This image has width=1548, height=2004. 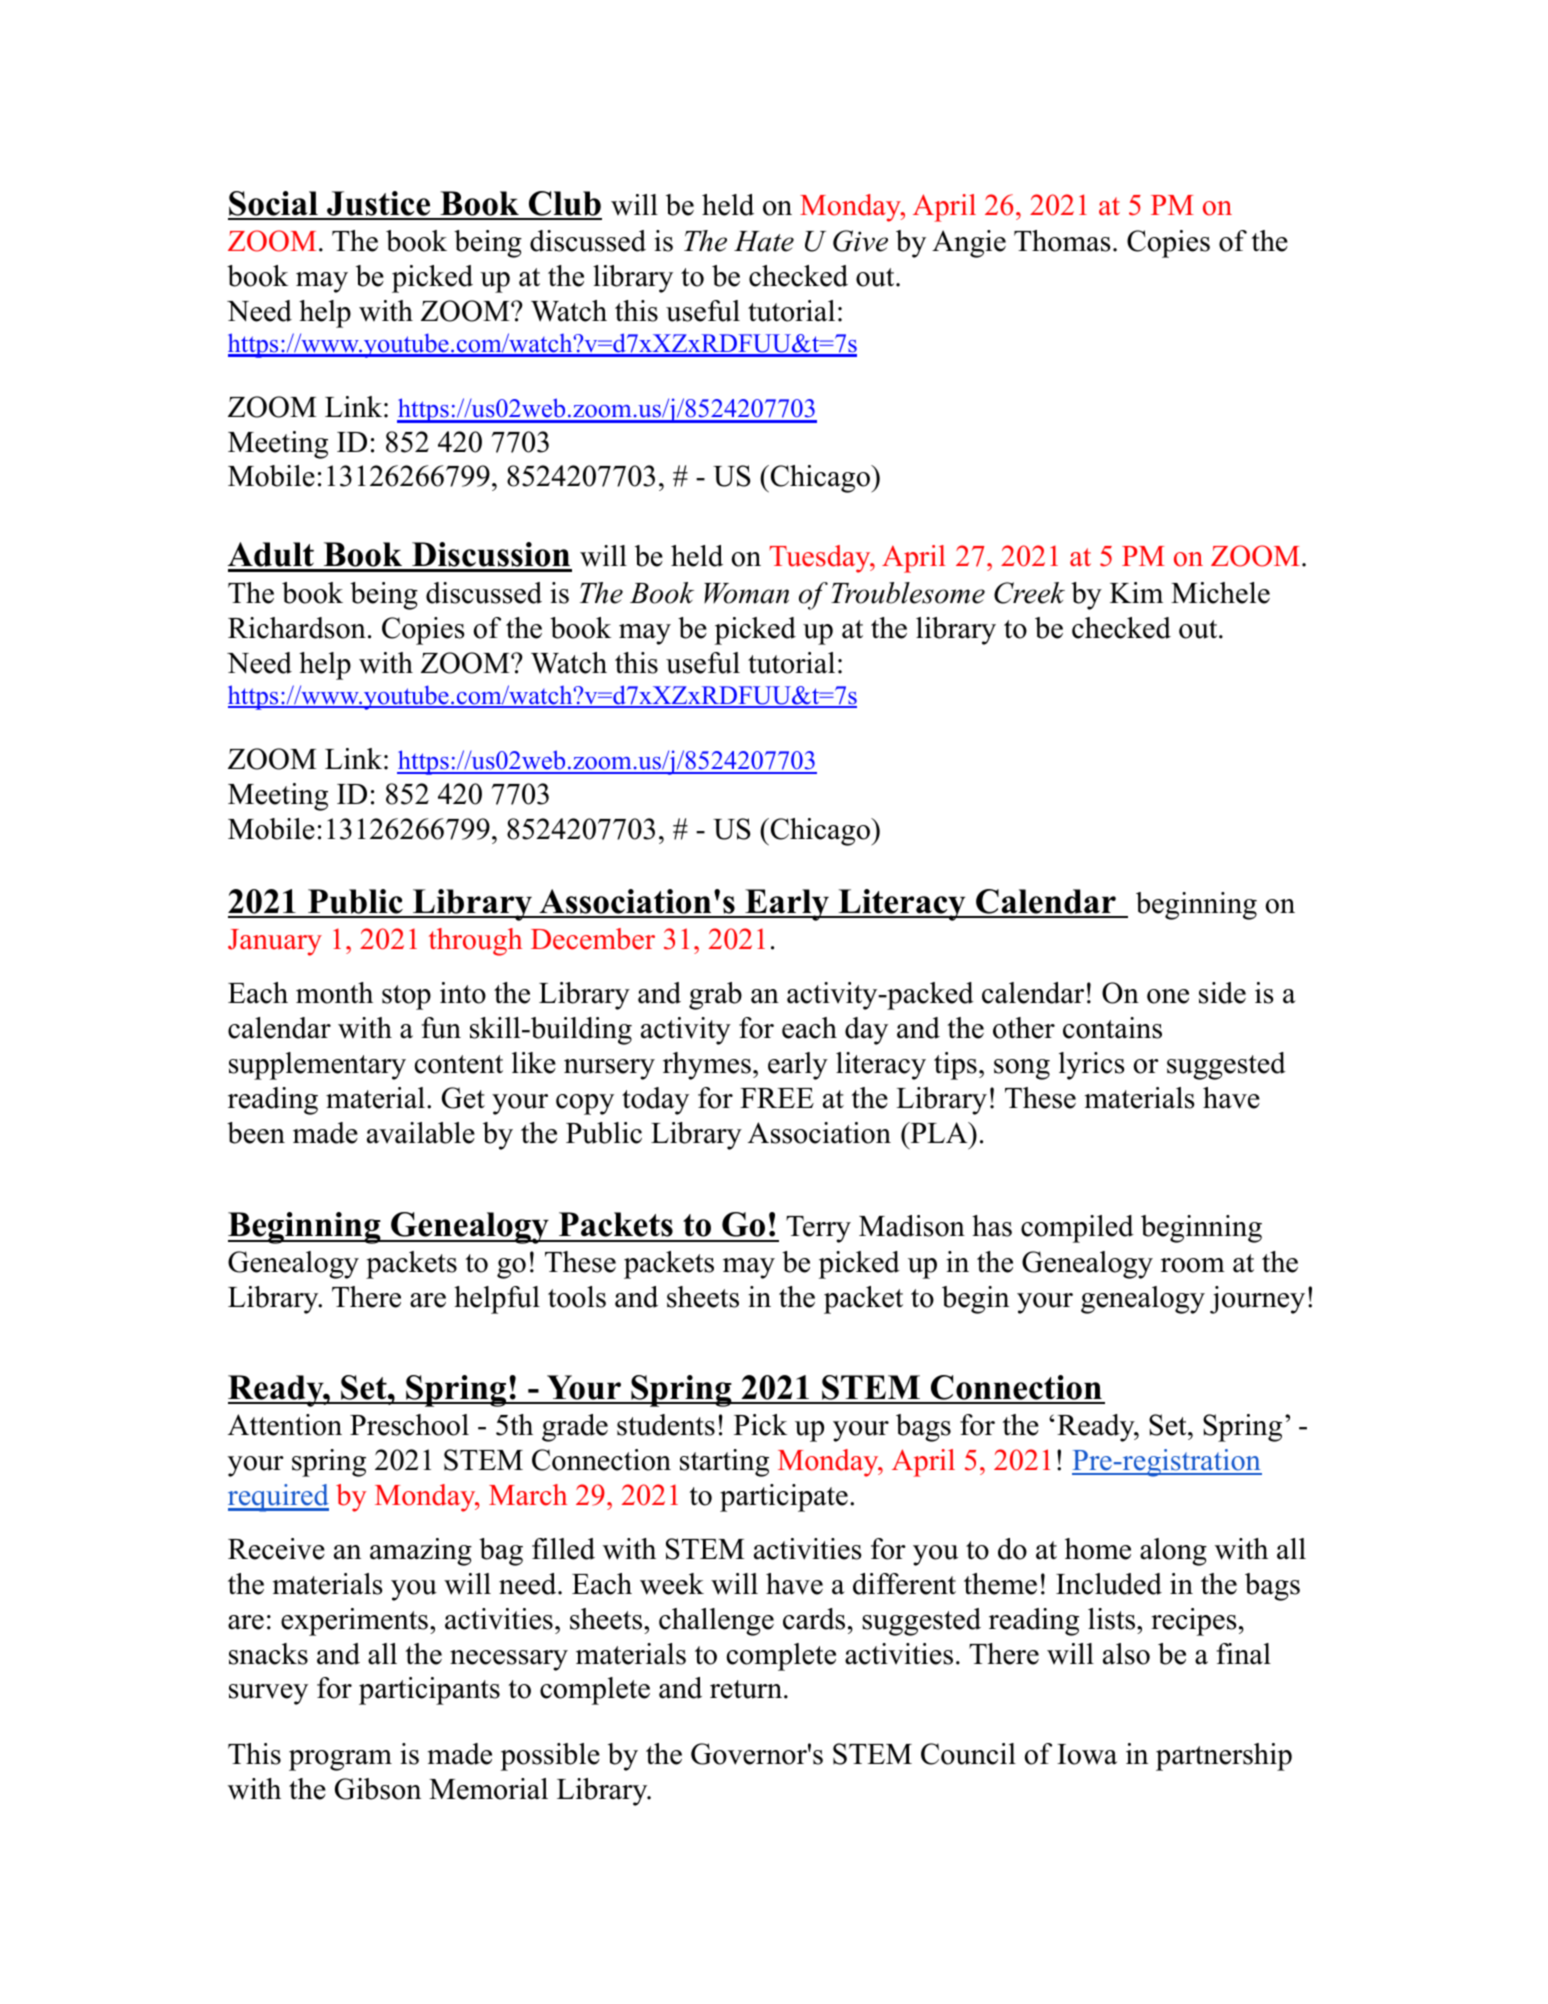 What do you see at coordinates (1062, 241) in the image?
I see `Thomas` at bounding box center [1062, 241].
